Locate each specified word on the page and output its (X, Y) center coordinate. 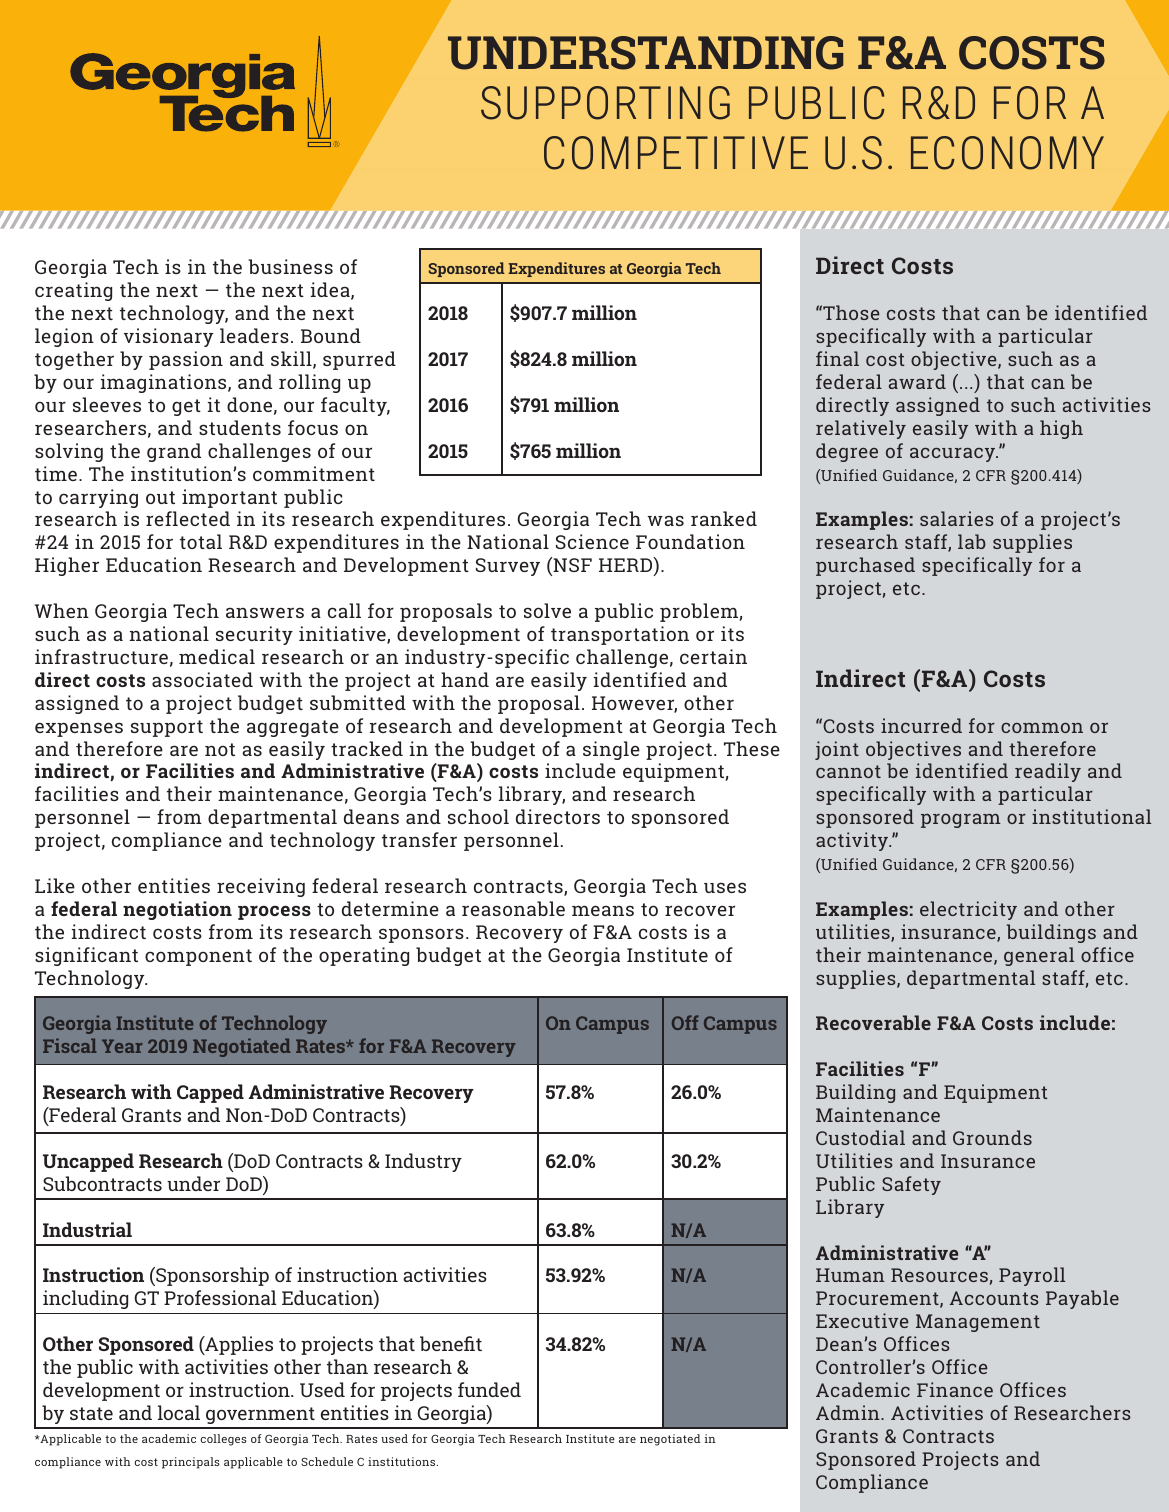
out (160, 497)
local (179, 1412)
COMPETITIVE (676, 153)
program (961, 821)
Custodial (860, 1137)
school (478, 816)
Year (122, 1046)
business (290, 266)
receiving (261, 887)
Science (592, 541)
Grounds (992, 1137)
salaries (957, 518)
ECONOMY (1007, 153)
